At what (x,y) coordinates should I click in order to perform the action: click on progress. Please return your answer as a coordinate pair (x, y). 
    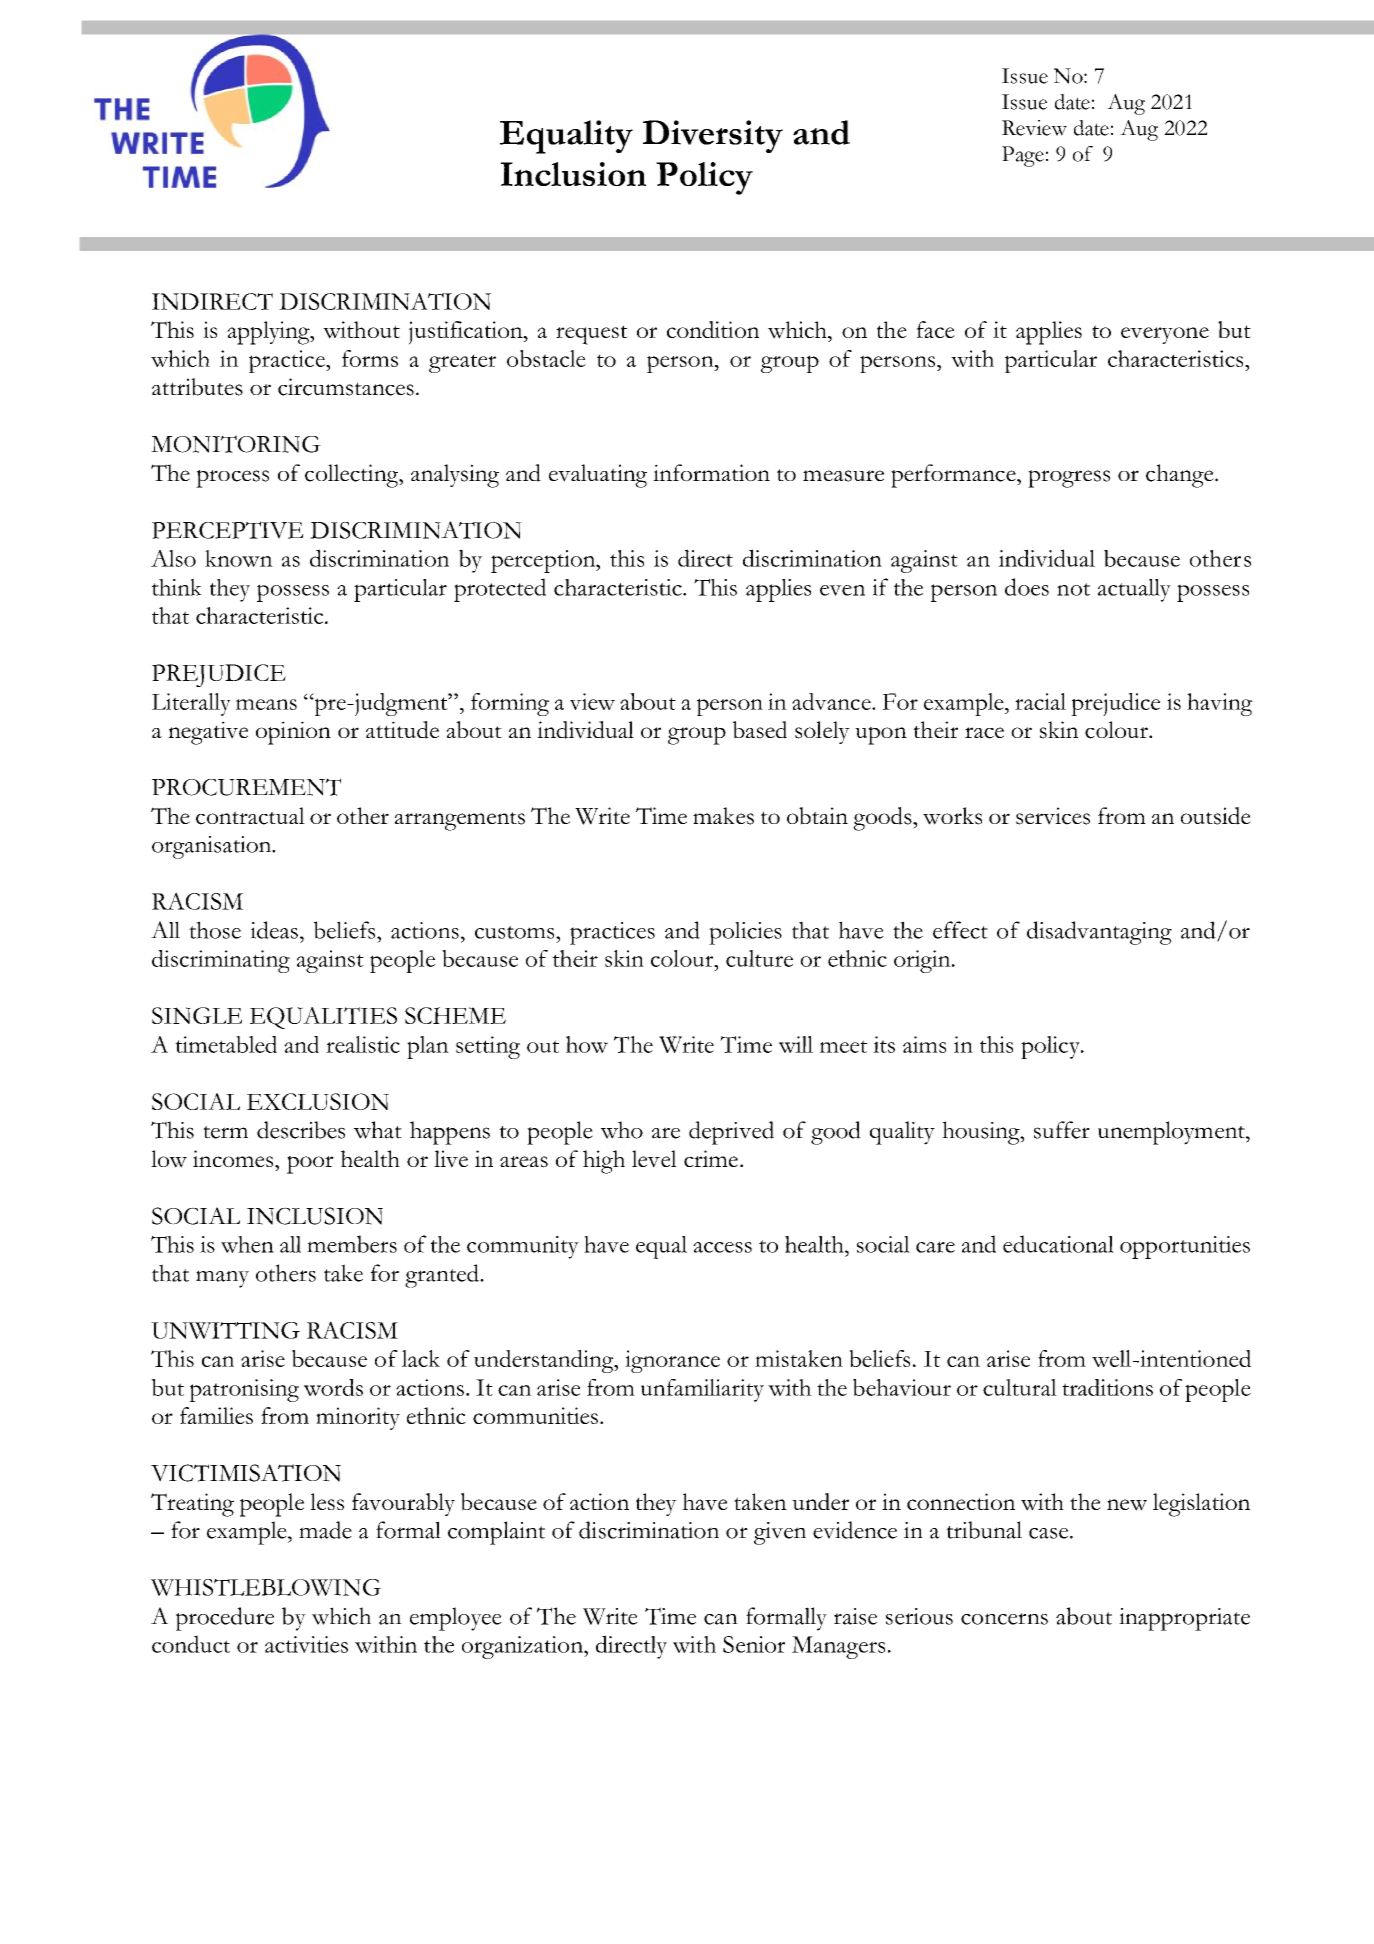
    Looking at the image, I should click on (1069, 479).
